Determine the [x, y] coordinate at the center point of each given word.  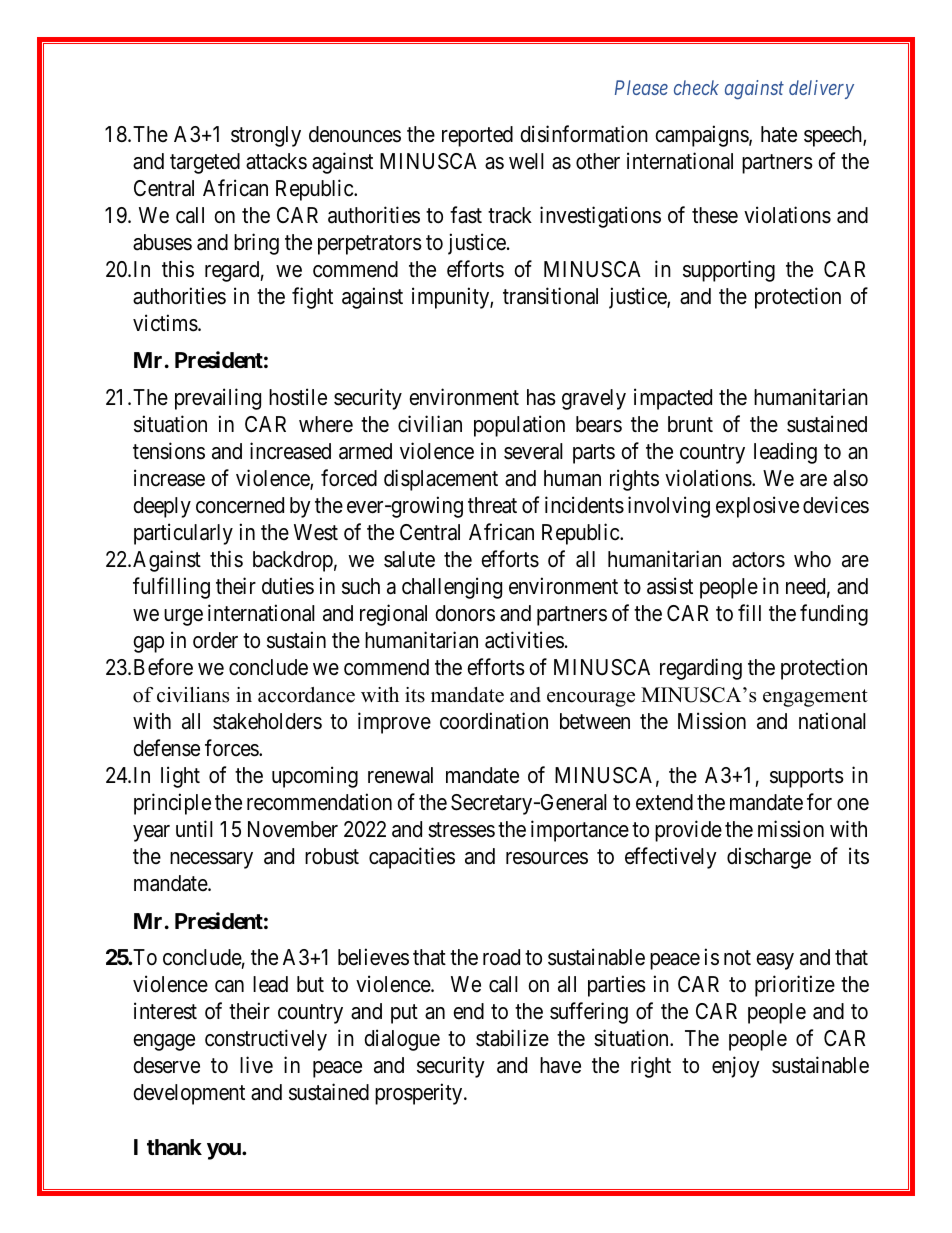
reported [477, 136]
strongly [266, 136]
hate [779, 134]
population [519, 426]
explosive [757, 507]
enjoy [736, 1067]
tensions [169, 451]
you [225, 1151]
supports [807, 778]
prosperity [420, 1094]
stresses [461, 830]
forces [232, 748]
